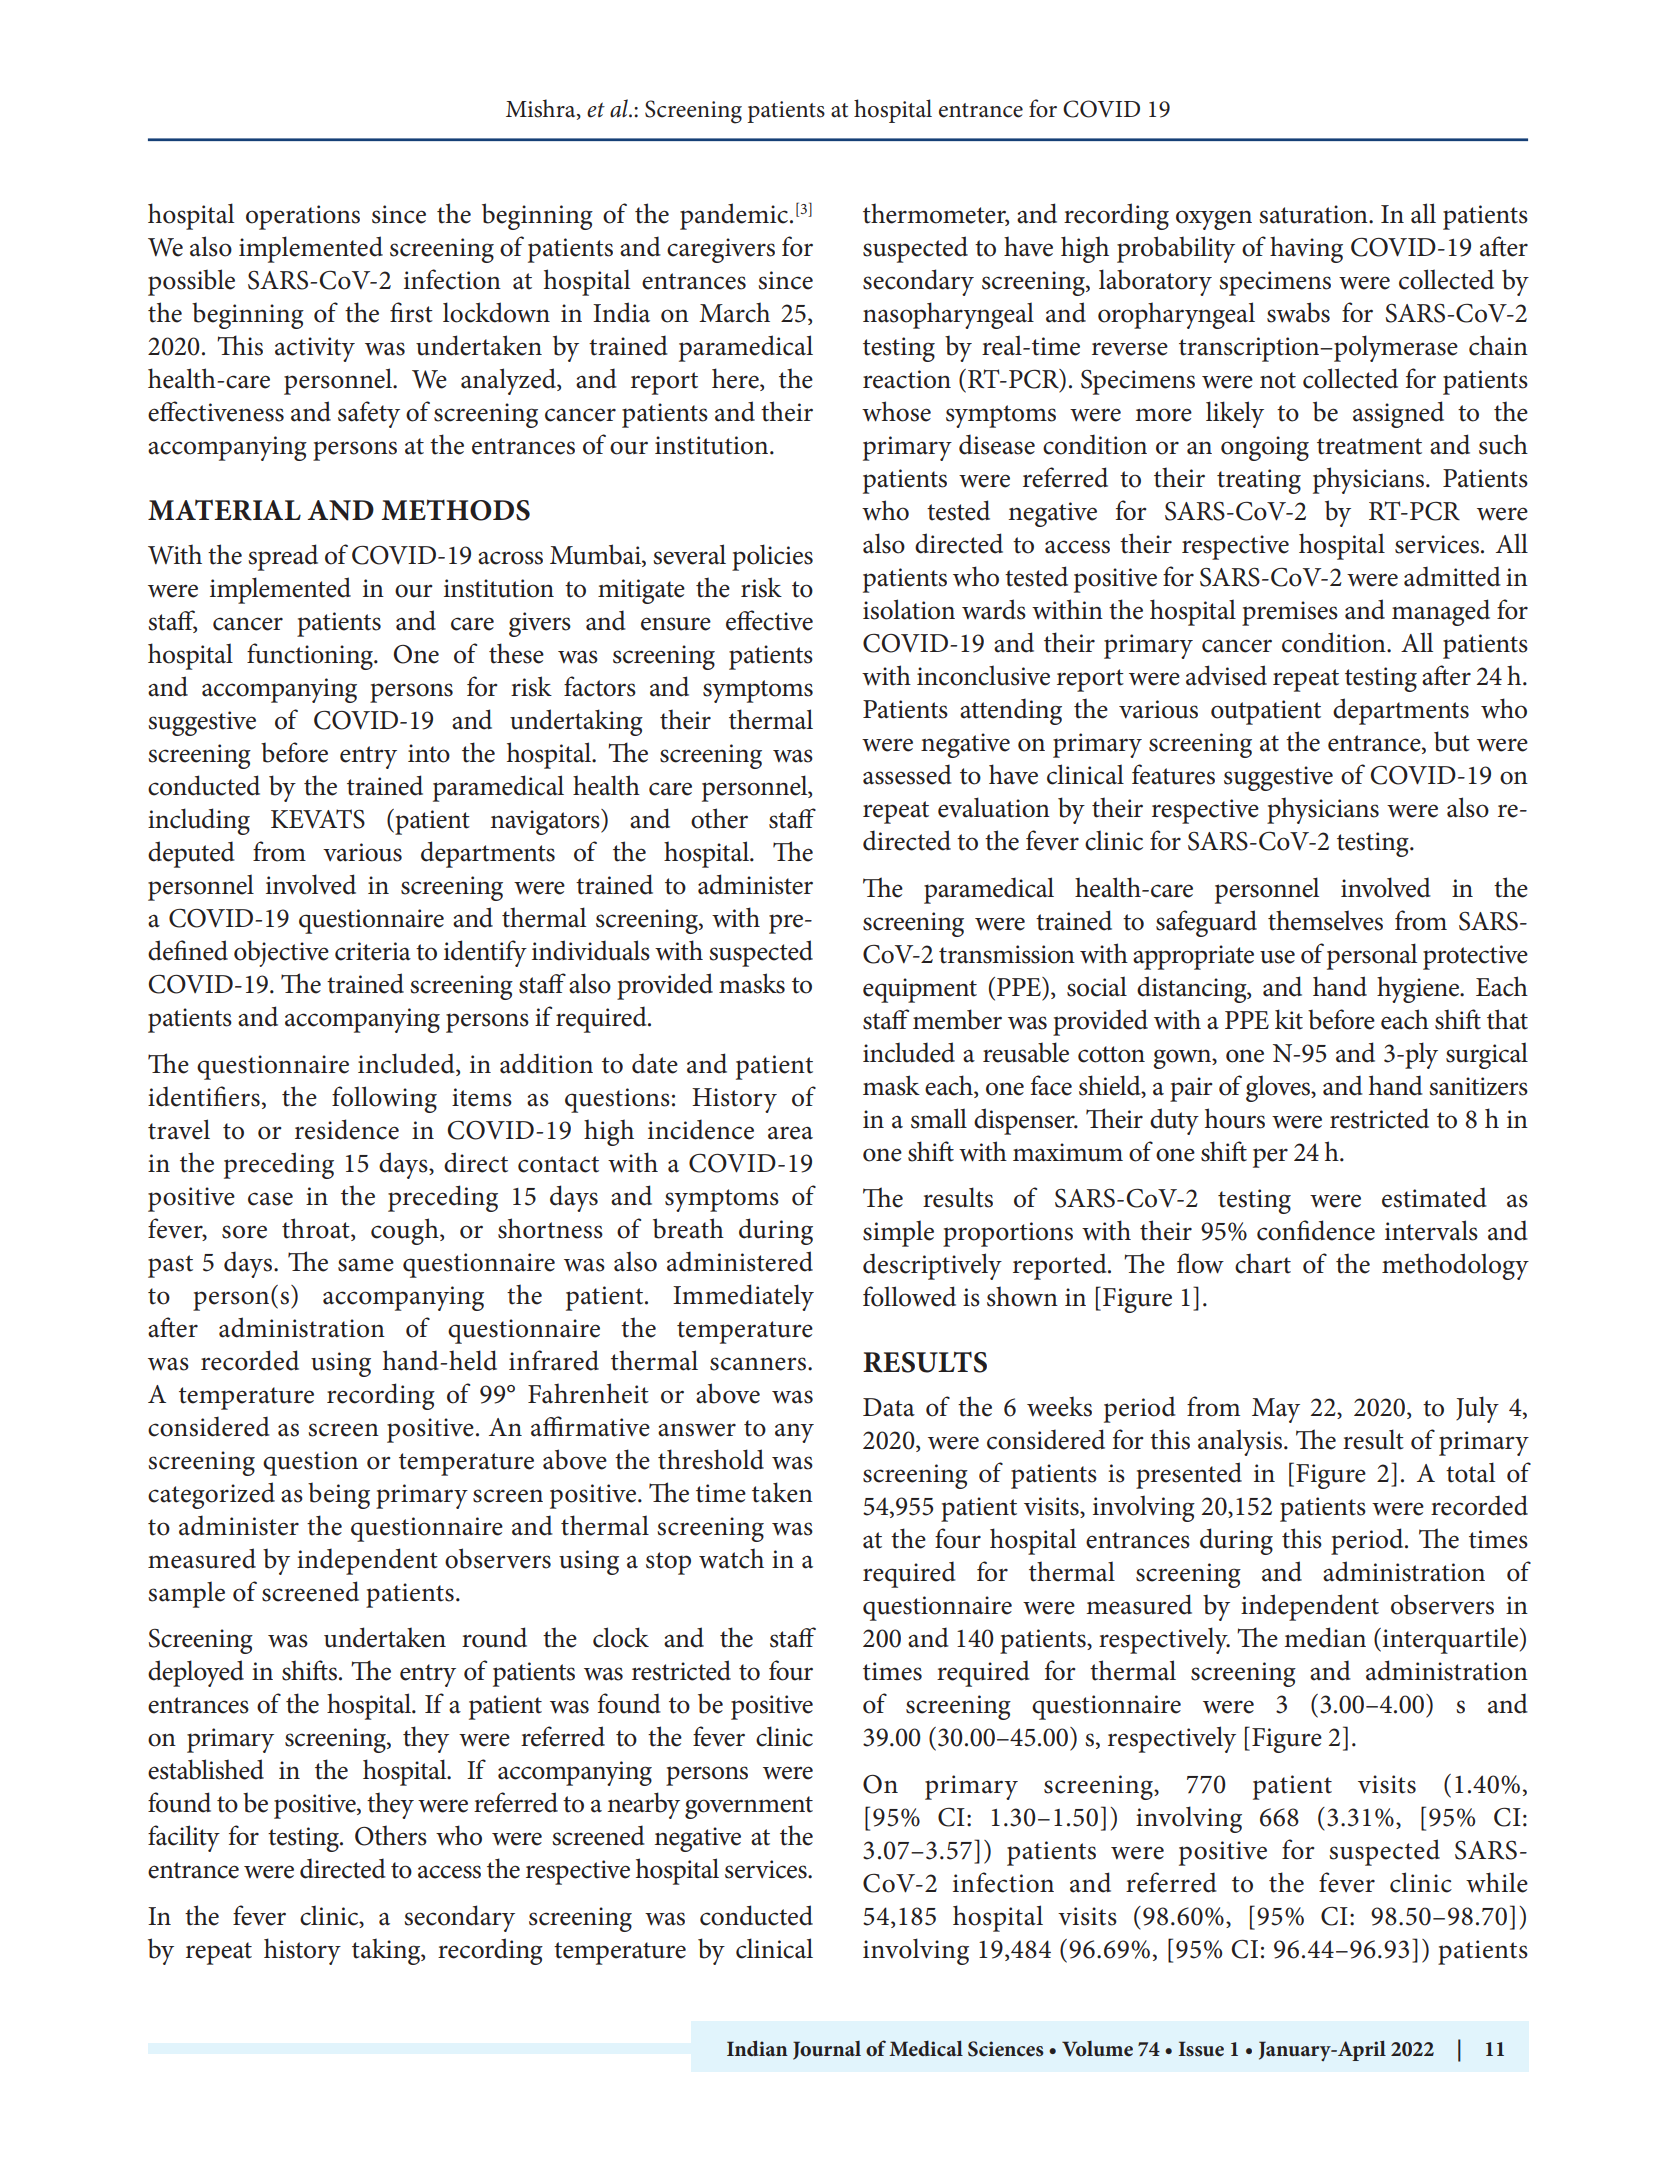  I want to click on Journal, so click(827, 2050).
